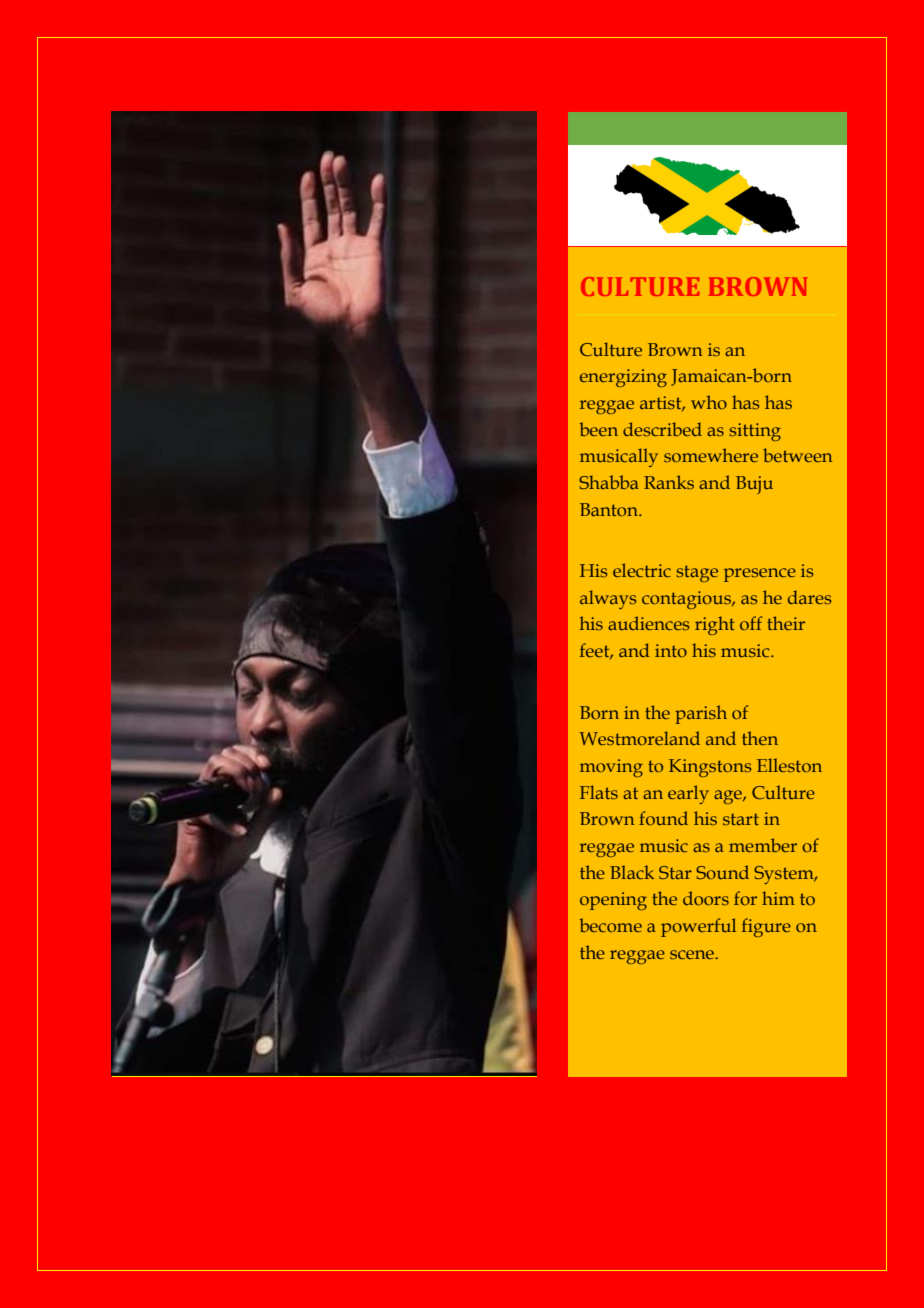  What do you see at coordinates (610, 925) in the screenshot?
I see `become` at bounding box center [610, 925].
